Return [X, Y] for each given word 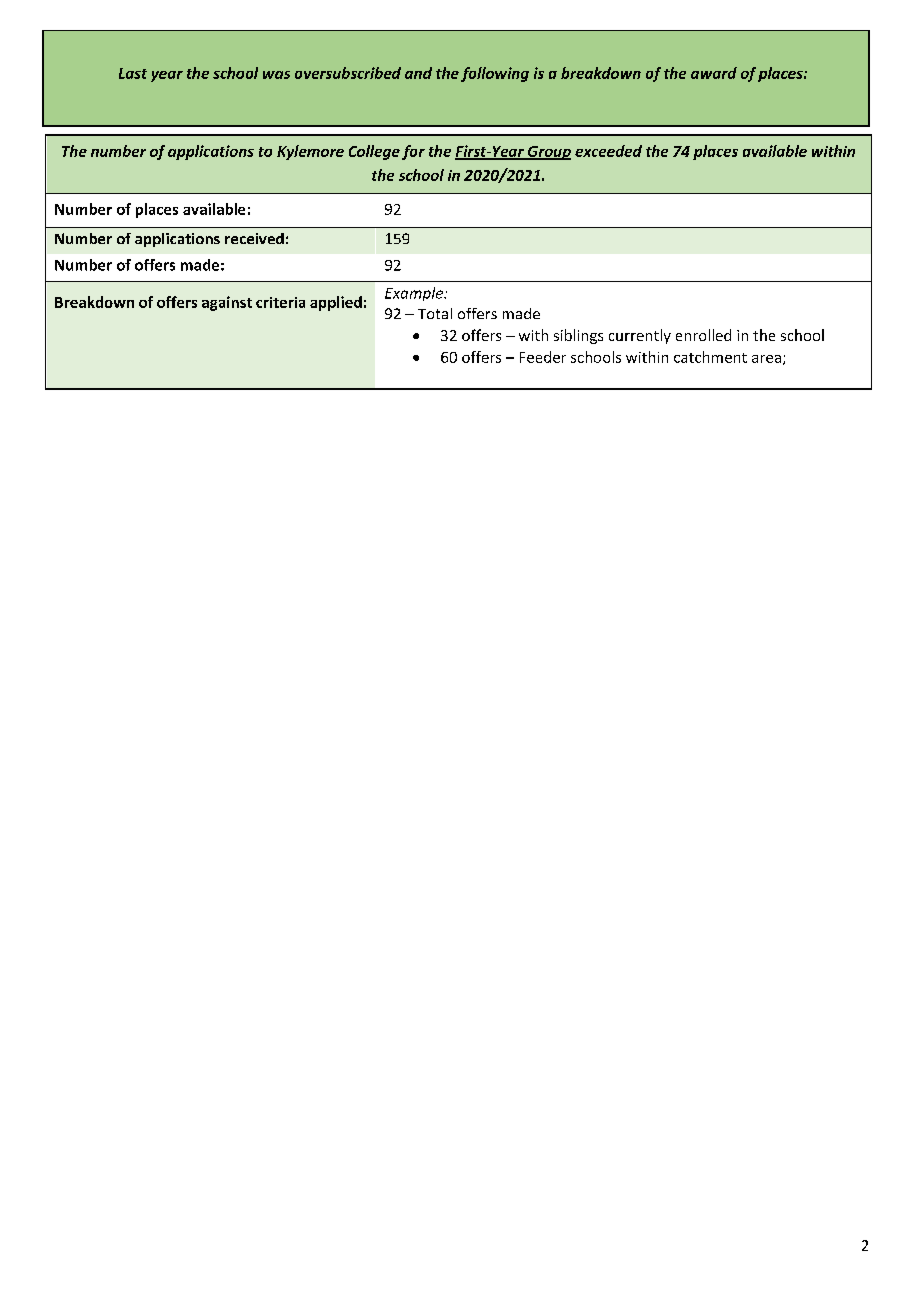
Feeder [543, 357]
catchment [710, 357]
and [418, 73]
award [714, 73]
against [227, 303]
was [276, 75]
